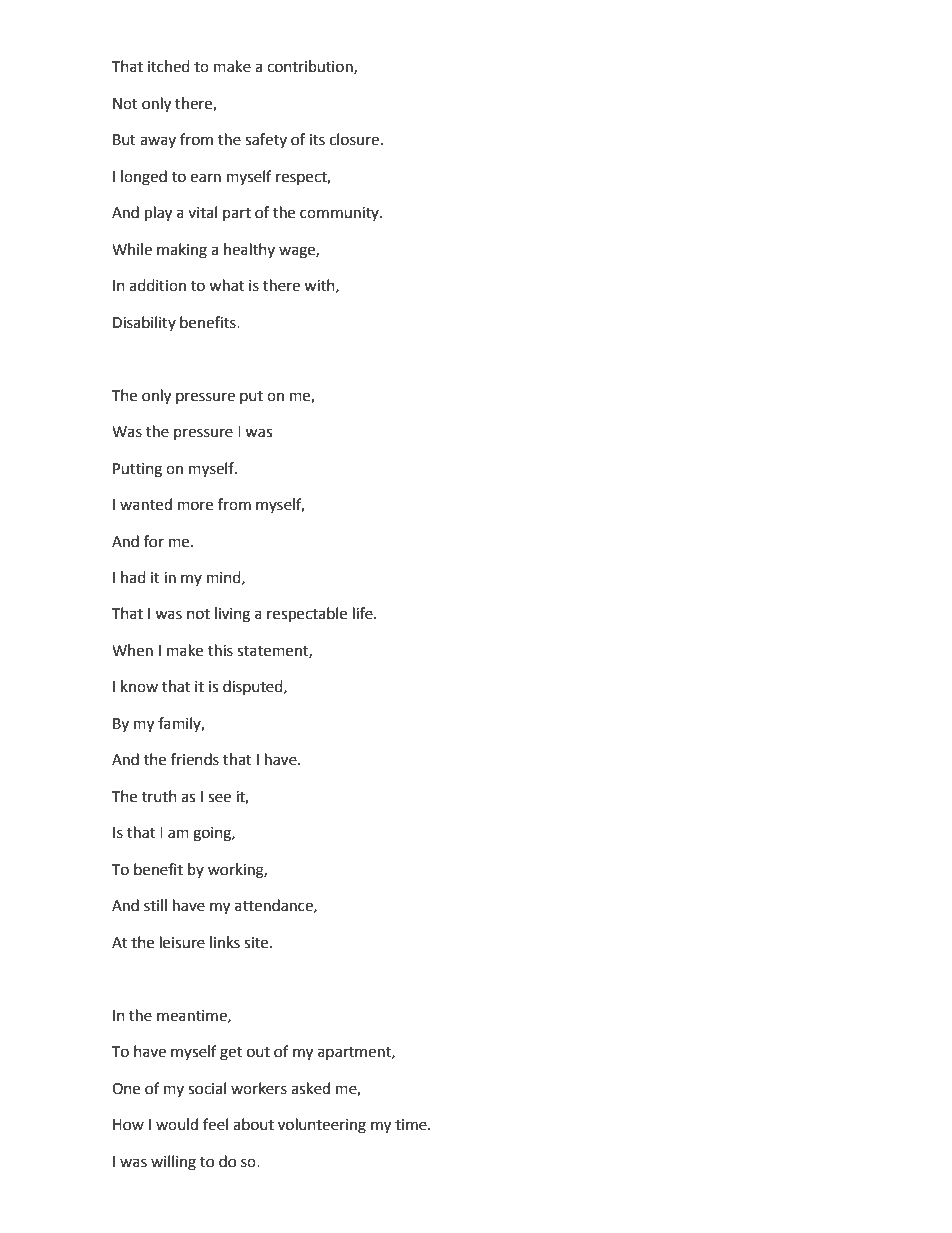  Describe the element at coordinates (253, 1124) in the screenshot. I see `about` at that location.
